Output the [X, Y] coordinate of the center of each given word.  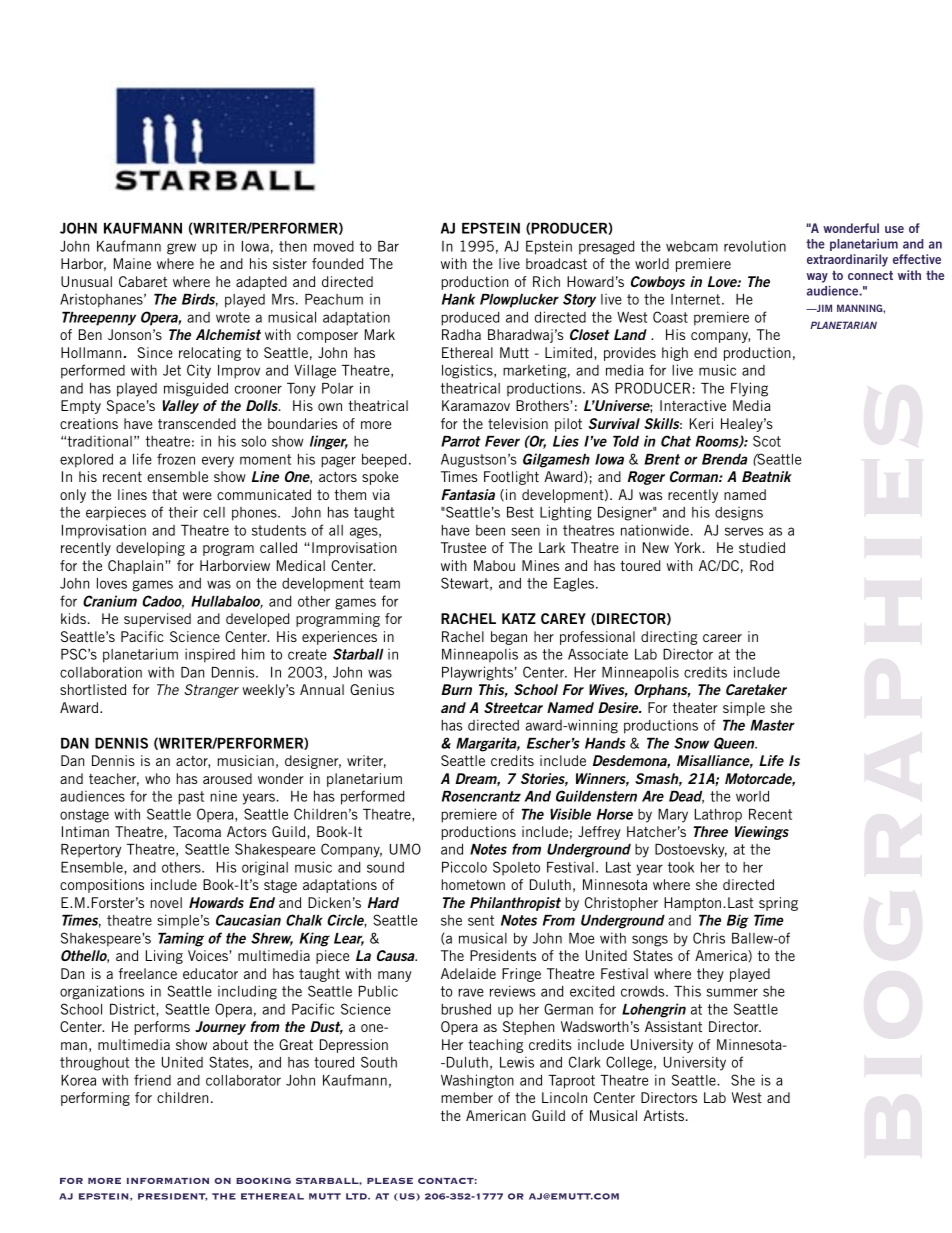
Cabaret [143, 281]
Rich [546, 281]
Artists [664, 1115]
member [467, 1097]
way [817, 278]
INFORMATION [168, 1181]
